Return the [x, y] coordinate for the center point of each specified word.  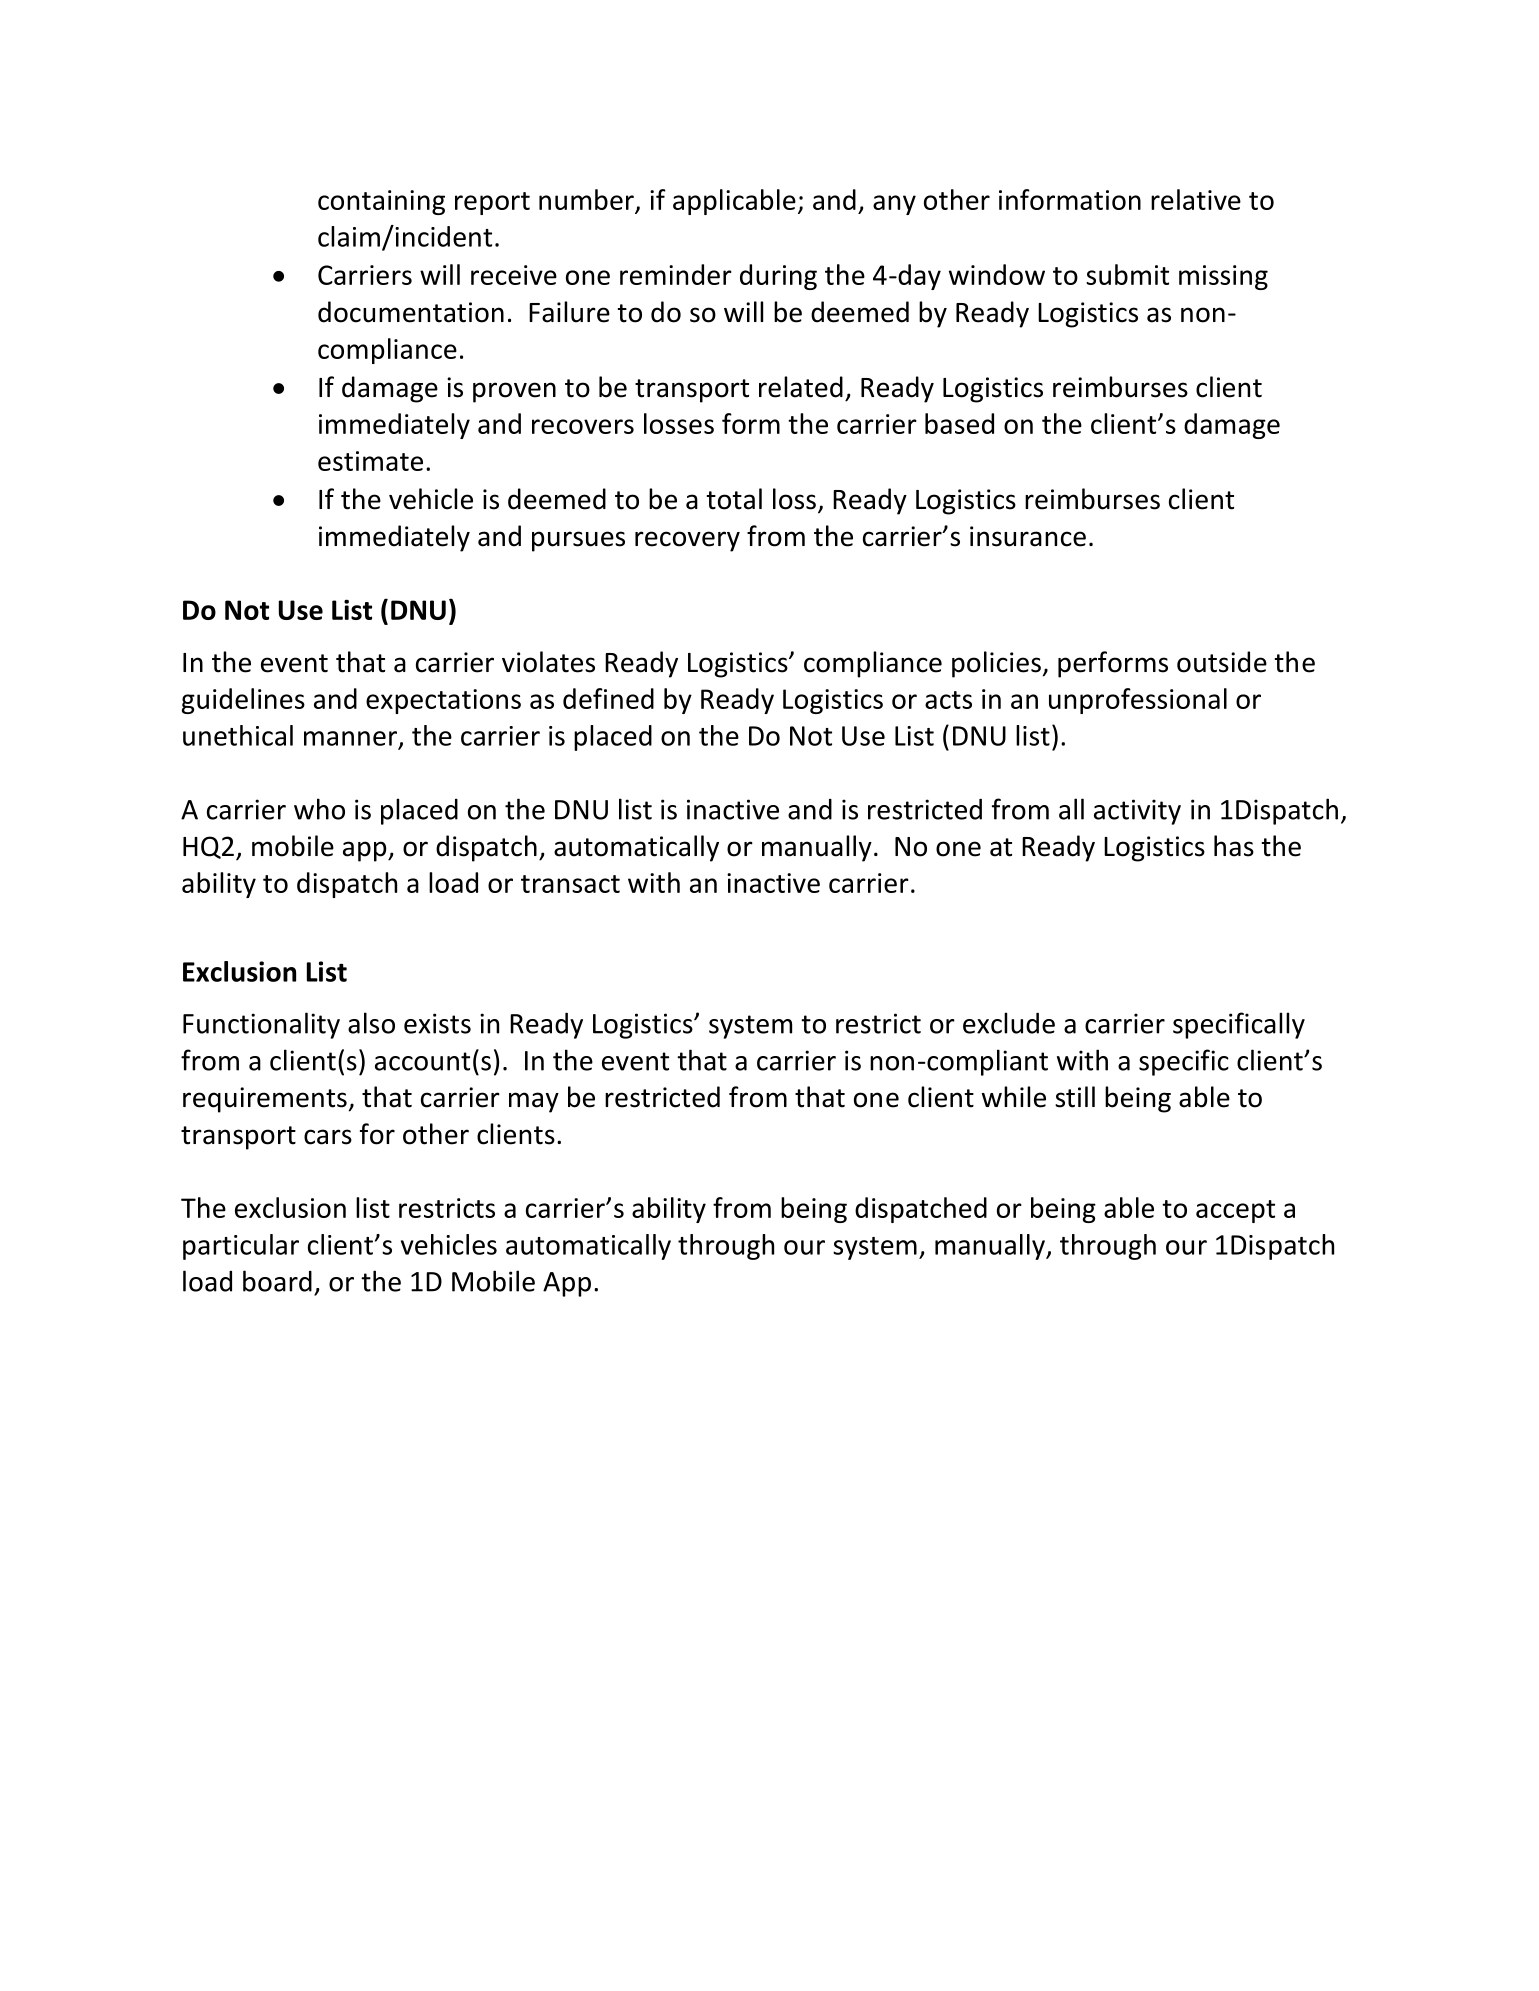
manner [352, 739]
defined [608, 698]
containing [381, 202]
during [778, 277]
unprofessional [1138, 701]
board [277, 1281]
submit [1127, 274]
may [534, 1102]
